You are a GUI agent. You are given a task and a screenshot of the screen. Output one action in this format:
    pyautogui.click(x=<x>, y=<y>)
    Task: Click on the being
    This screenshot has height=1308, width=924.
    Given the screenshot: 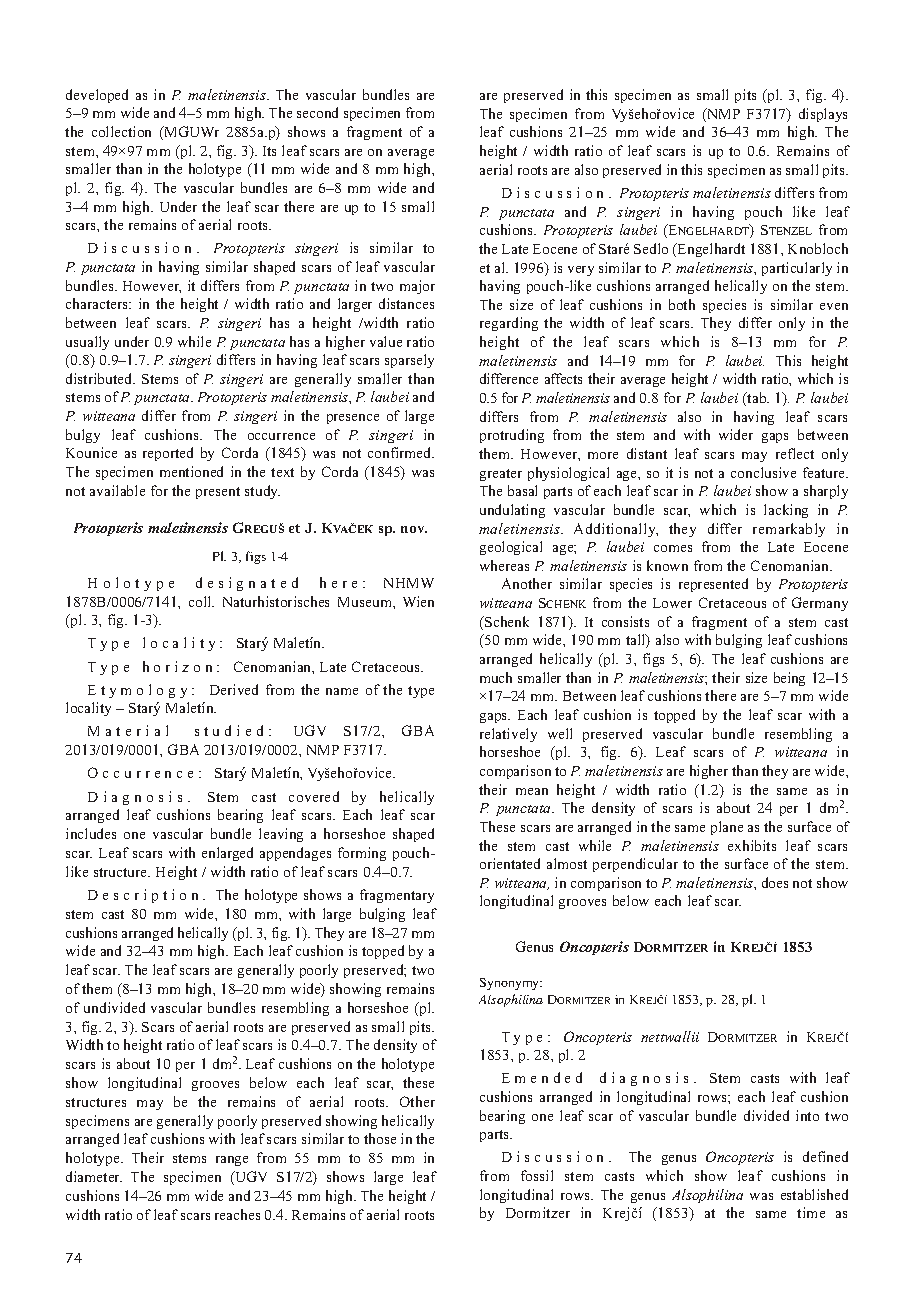 What is the action you would take?
    pyautogui.click(x=789, y=679)
